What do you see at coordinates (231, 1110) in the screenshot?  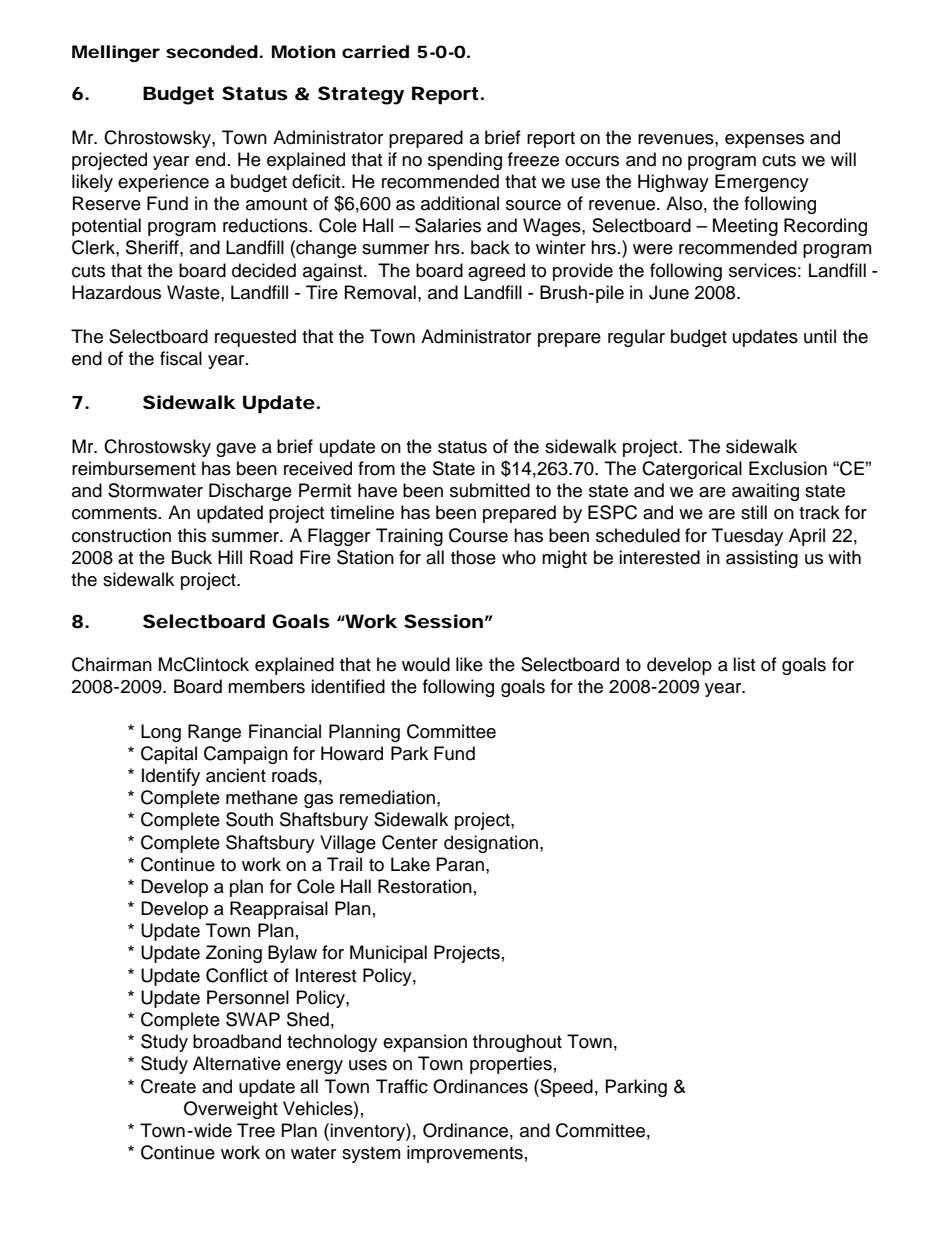 I see `Overweight` at bounding box center [231, 1110].
